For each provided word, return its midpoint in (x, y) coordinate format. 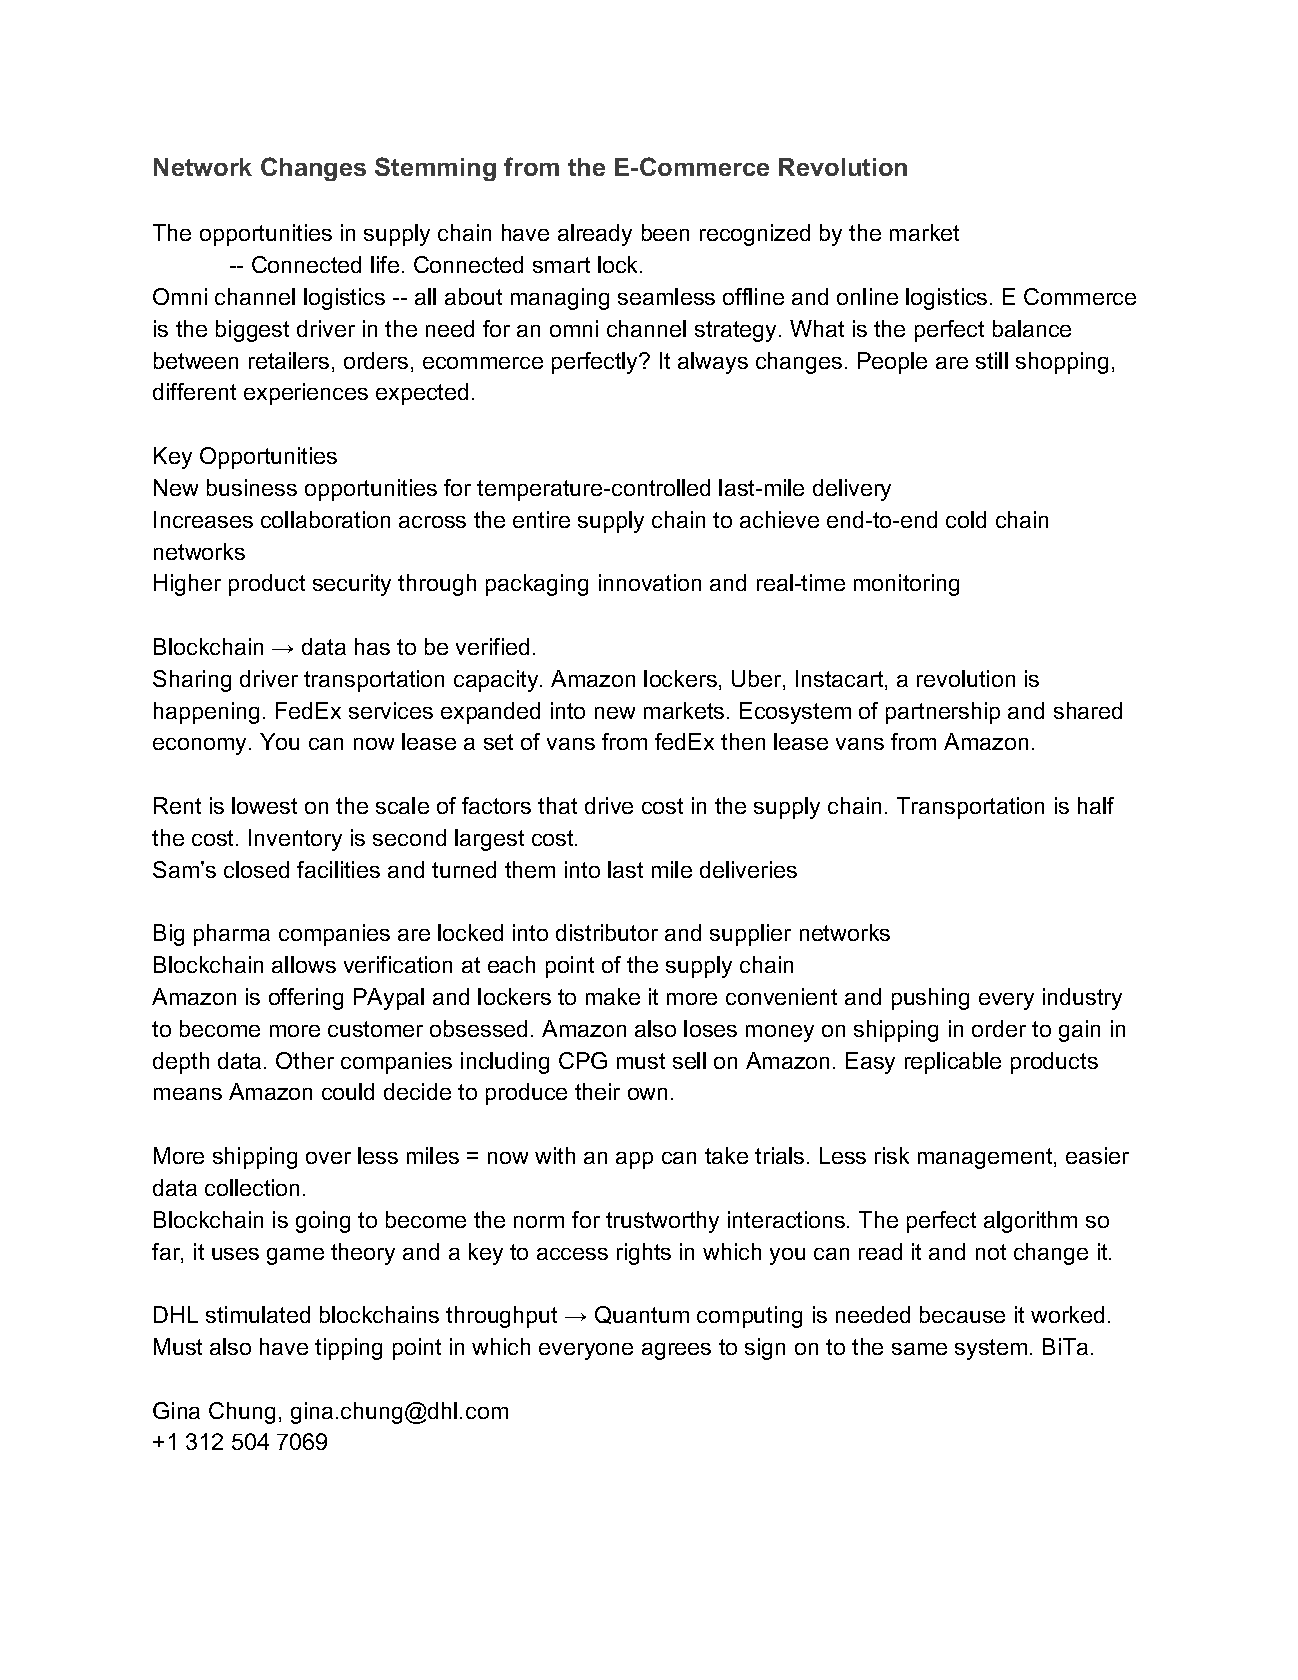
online (867, 296)
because (962, 1314)
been (665, 232)
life (385, 264)
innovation (650, 582)
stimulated (258, 1314)
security (352, 585)
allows (304, 964)
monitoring (906, 585)
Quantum (642, 1315)
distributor (607, 932)
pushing (930, 999)
